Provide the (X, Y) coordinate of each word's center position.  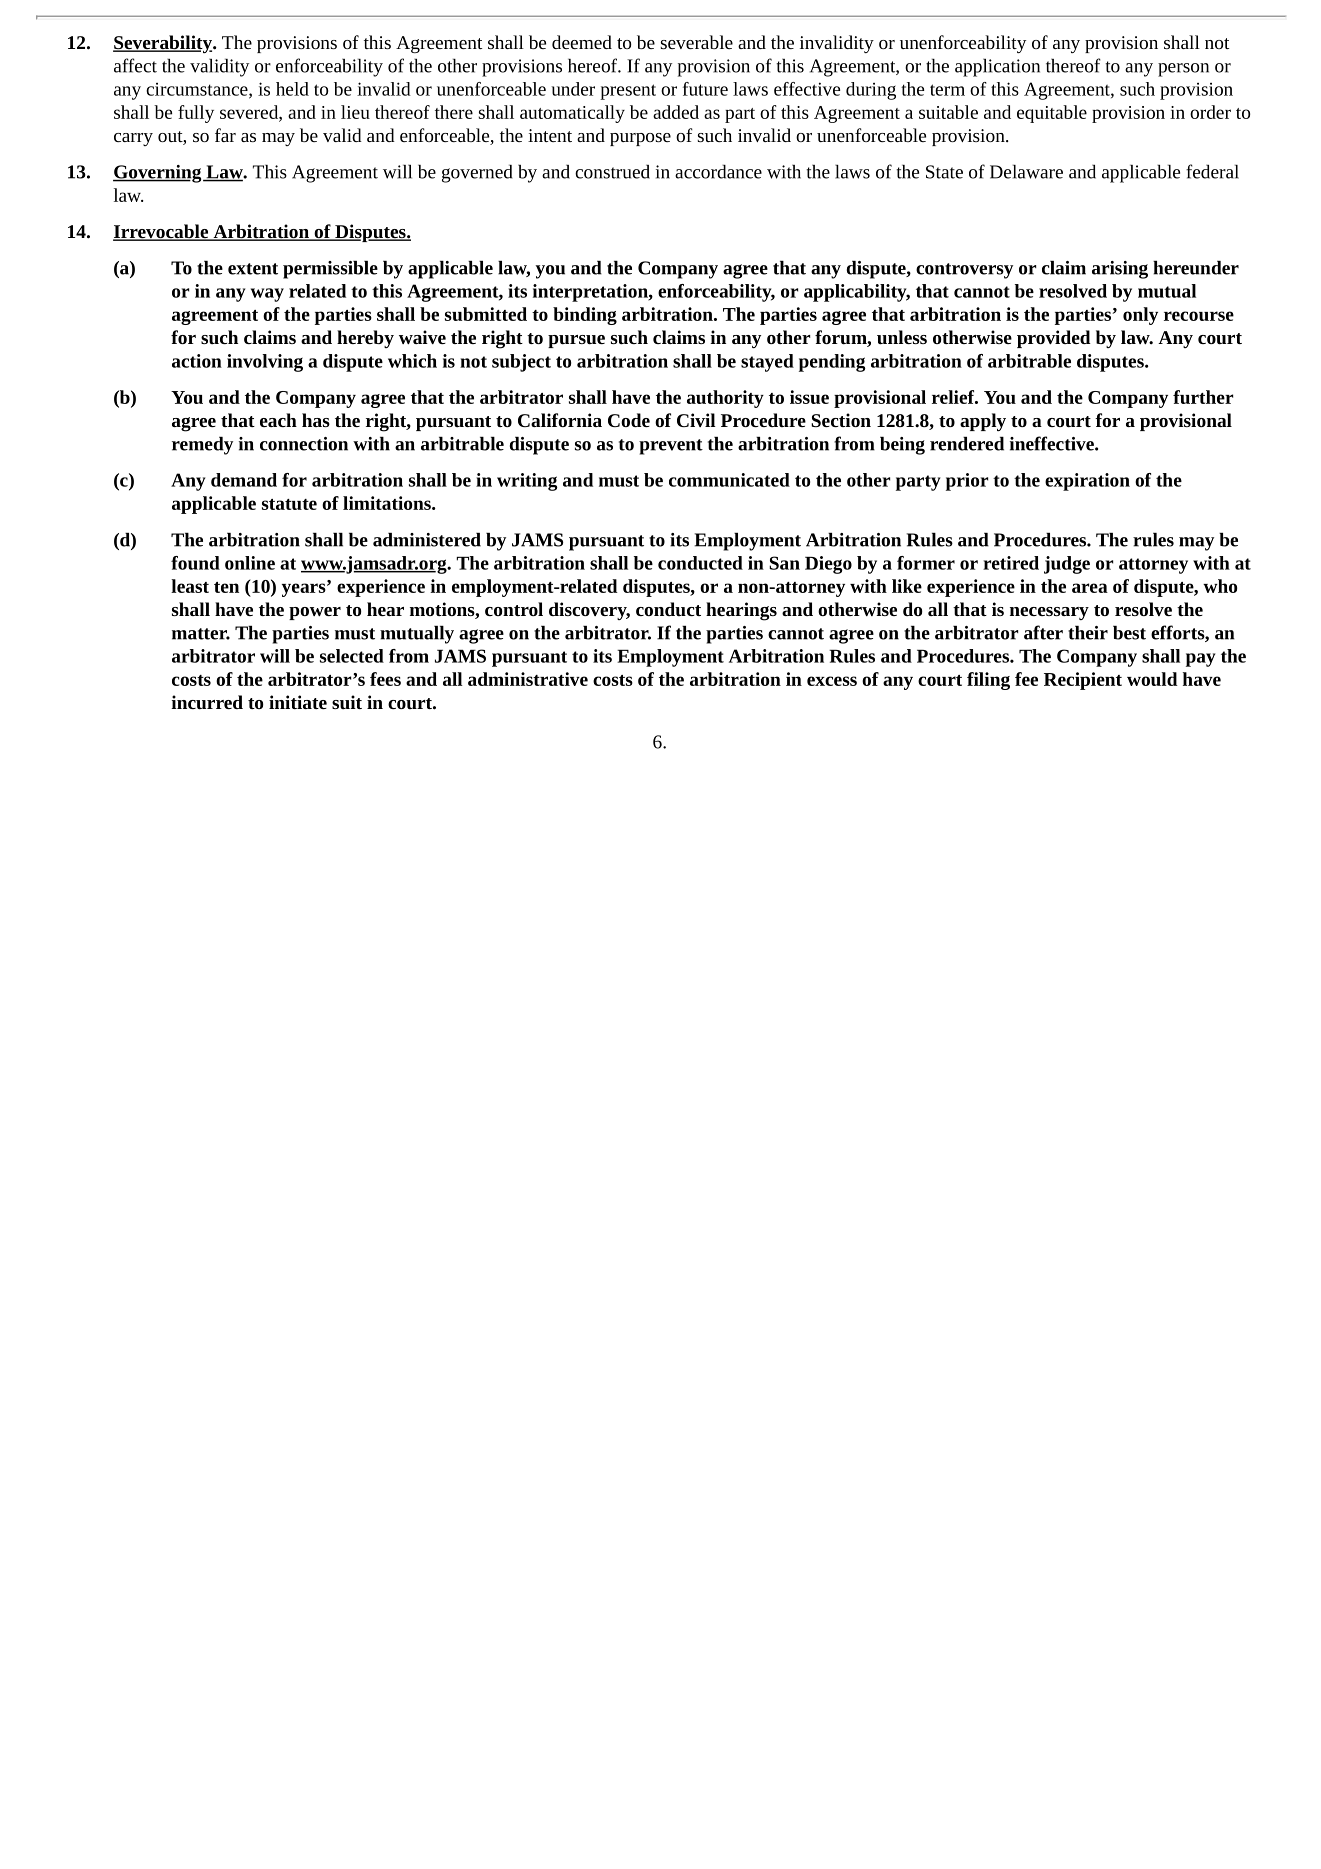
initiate (298, 702)
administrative (528, 679)
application (997, 68)
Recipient (1083, 681)
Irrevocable (162, 232)
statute (289, 504)
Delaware (1026, 172)
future (705, 89)
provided (1054, 339)
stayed (767, 363)
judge (1067, 565)
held (292, 89)
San (784, 563)
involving (265, 363)
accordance (718, 172)
